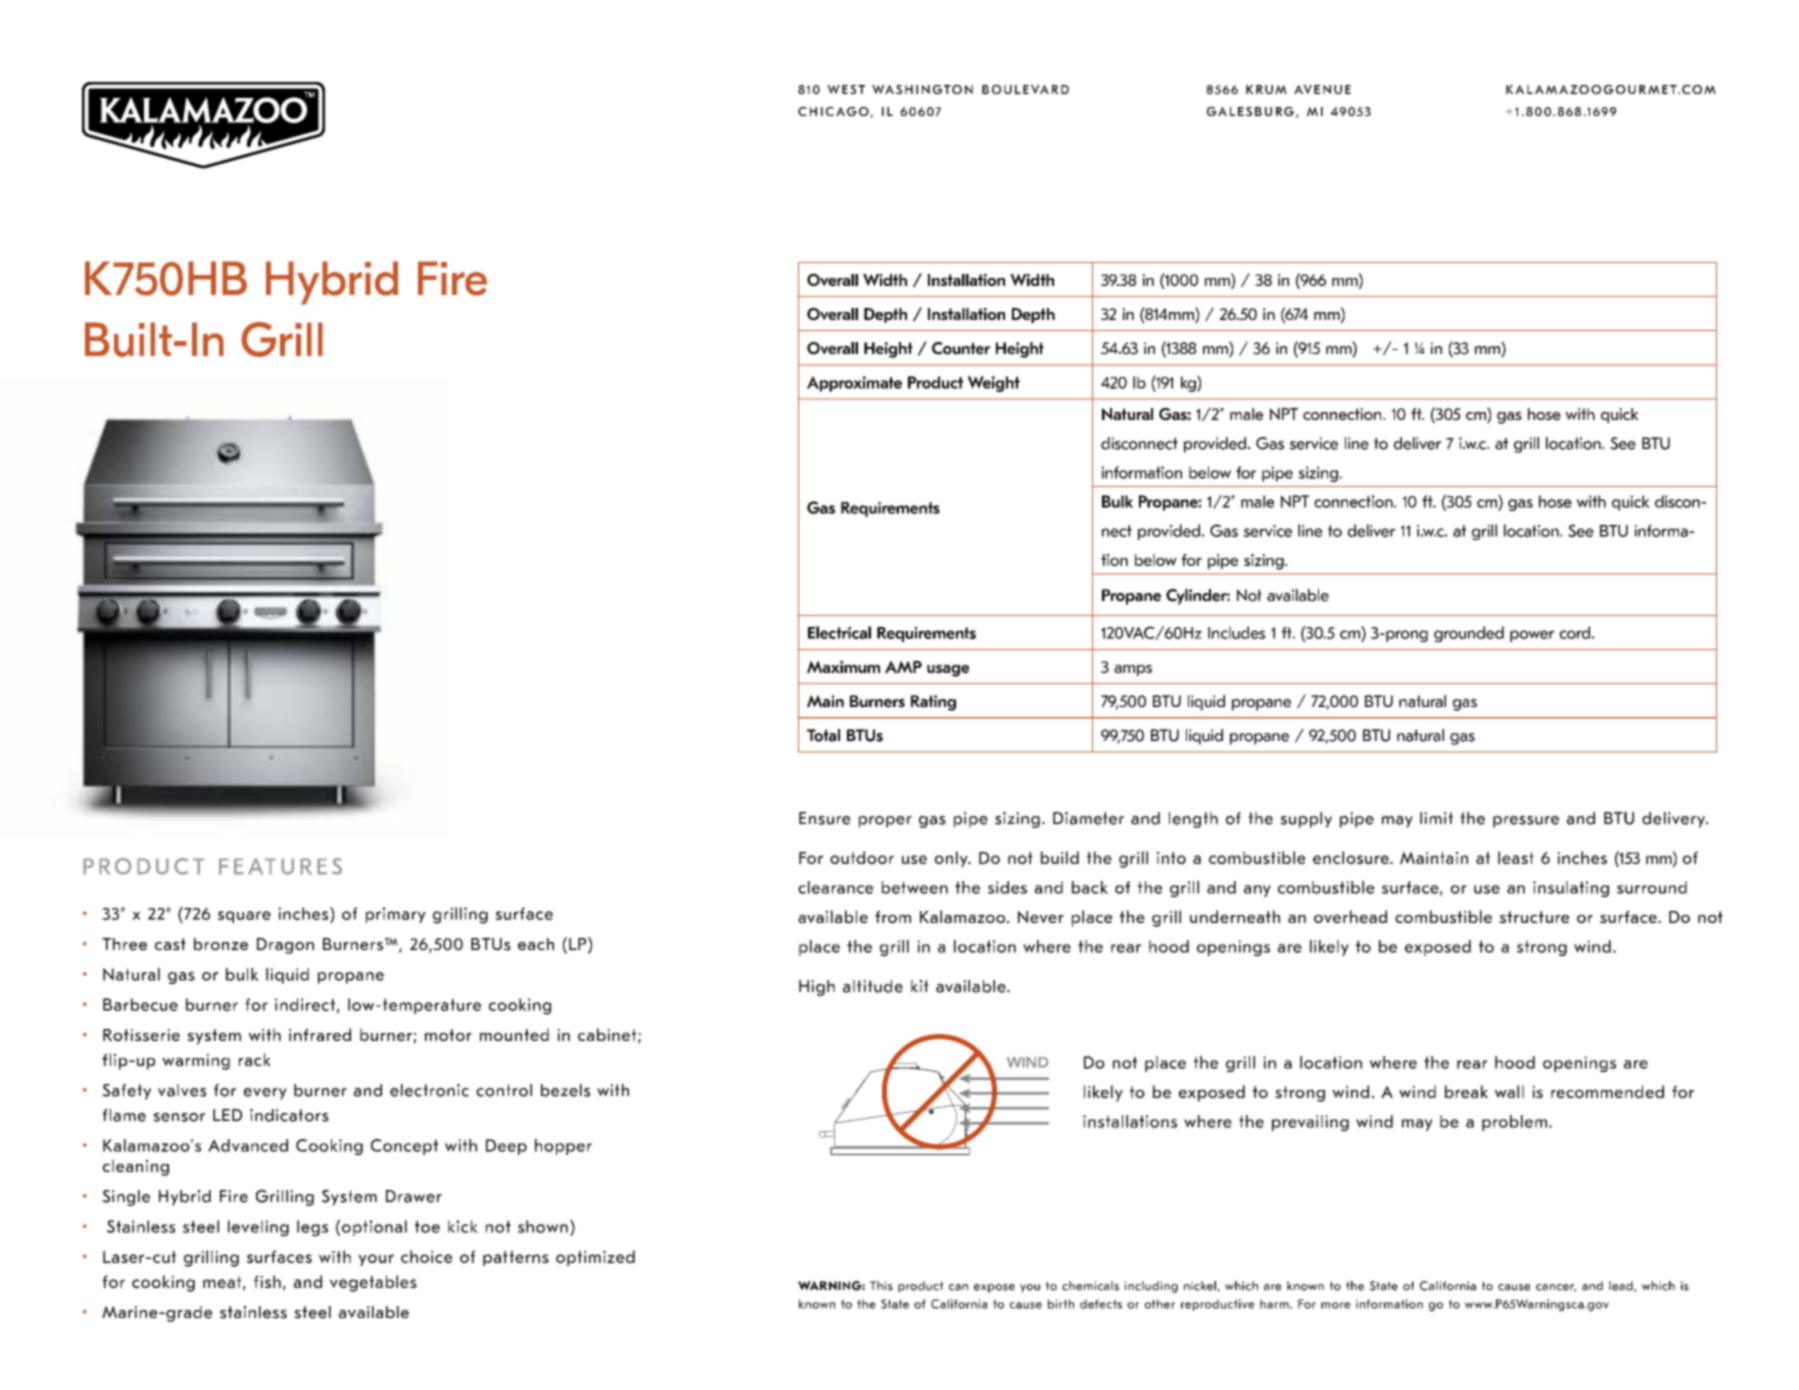 The width and height of the screenshot is (1799, 1390). Describe the element at coordinates (885, 822) in the screenshot. I see `proper` at that location.
